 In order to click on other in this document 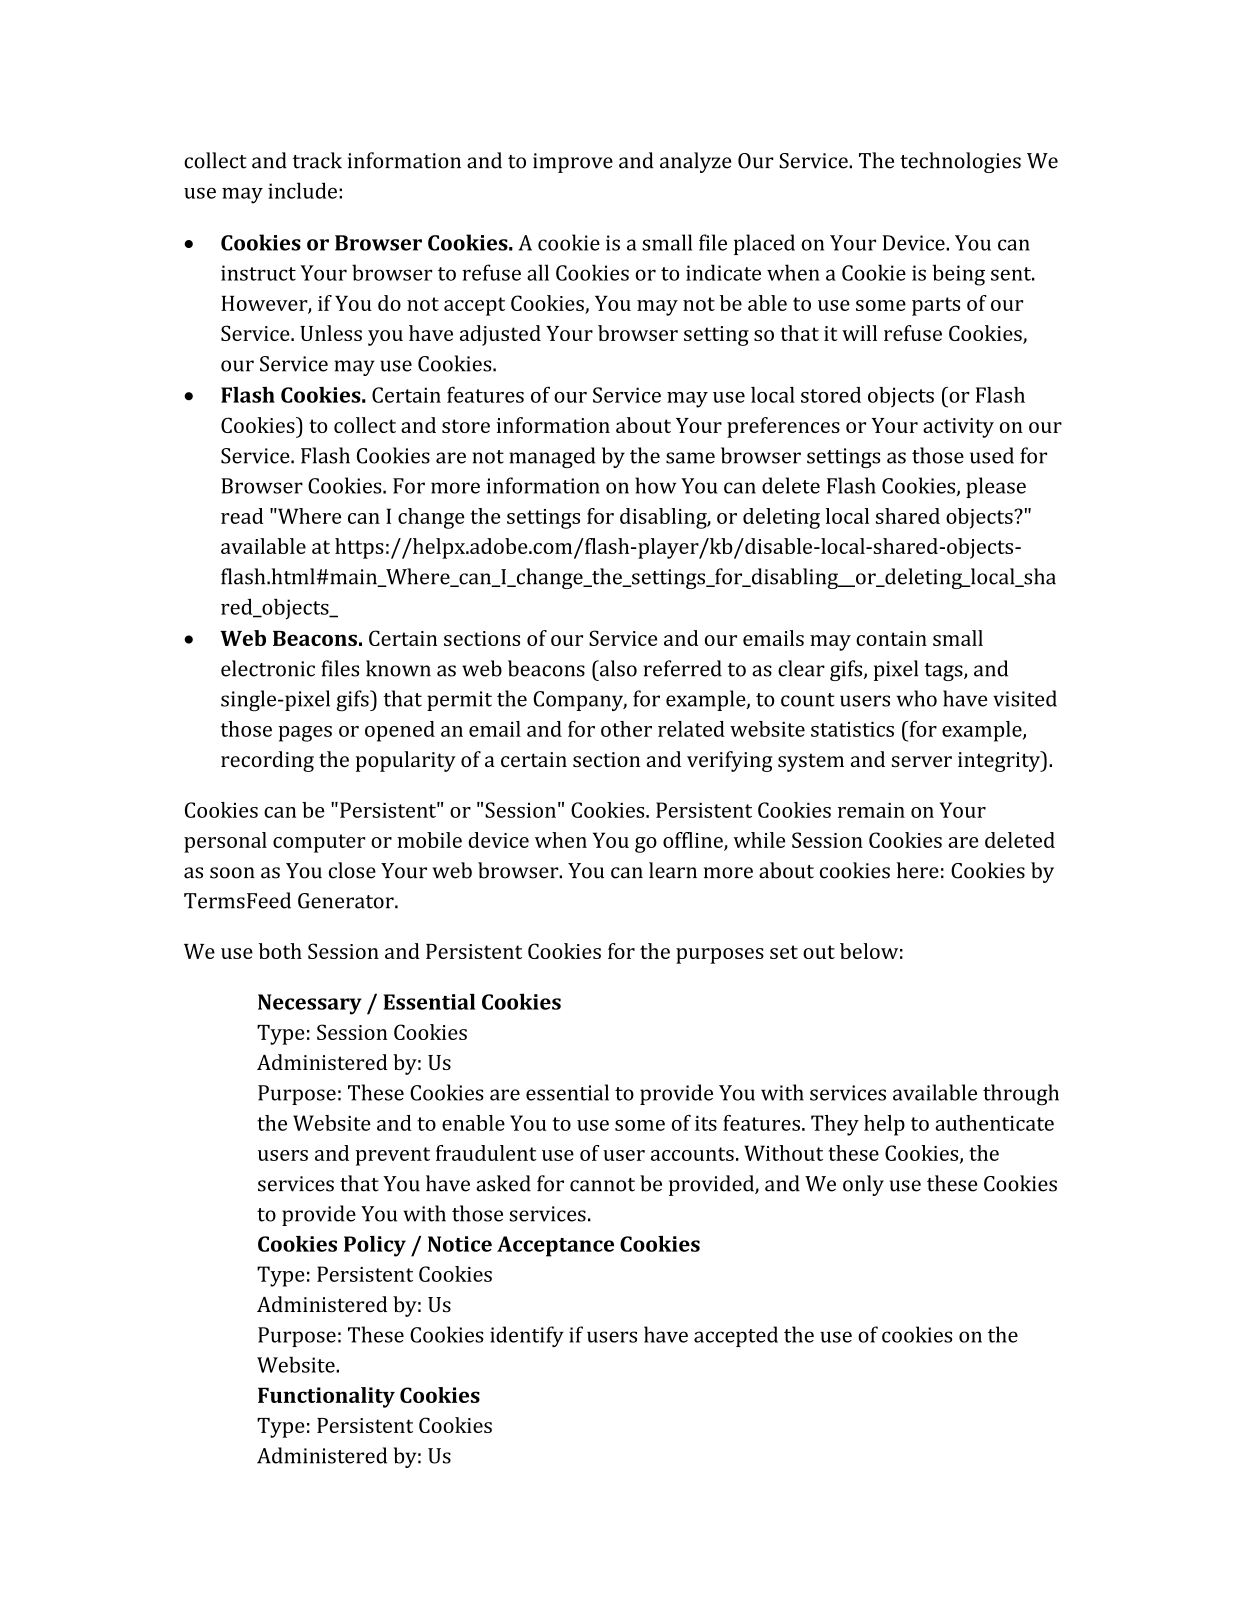, I will do `click(626, 729)`.
